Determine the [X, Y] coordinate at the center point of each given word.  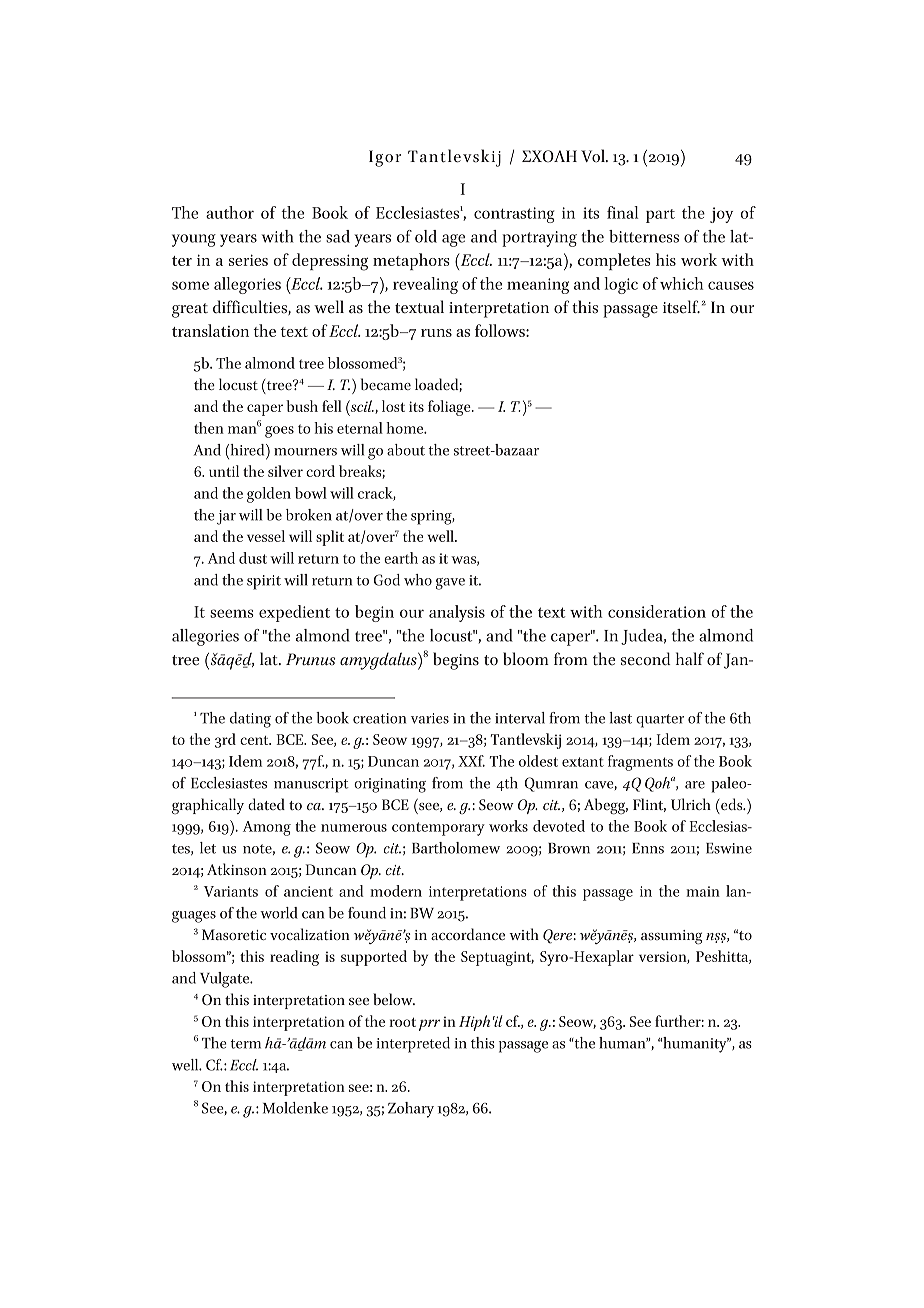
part [660, 216]
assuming [671, 937]
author [230, 212]
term [246, 1044]
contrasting [514, 215]
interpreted [413, 1045]
